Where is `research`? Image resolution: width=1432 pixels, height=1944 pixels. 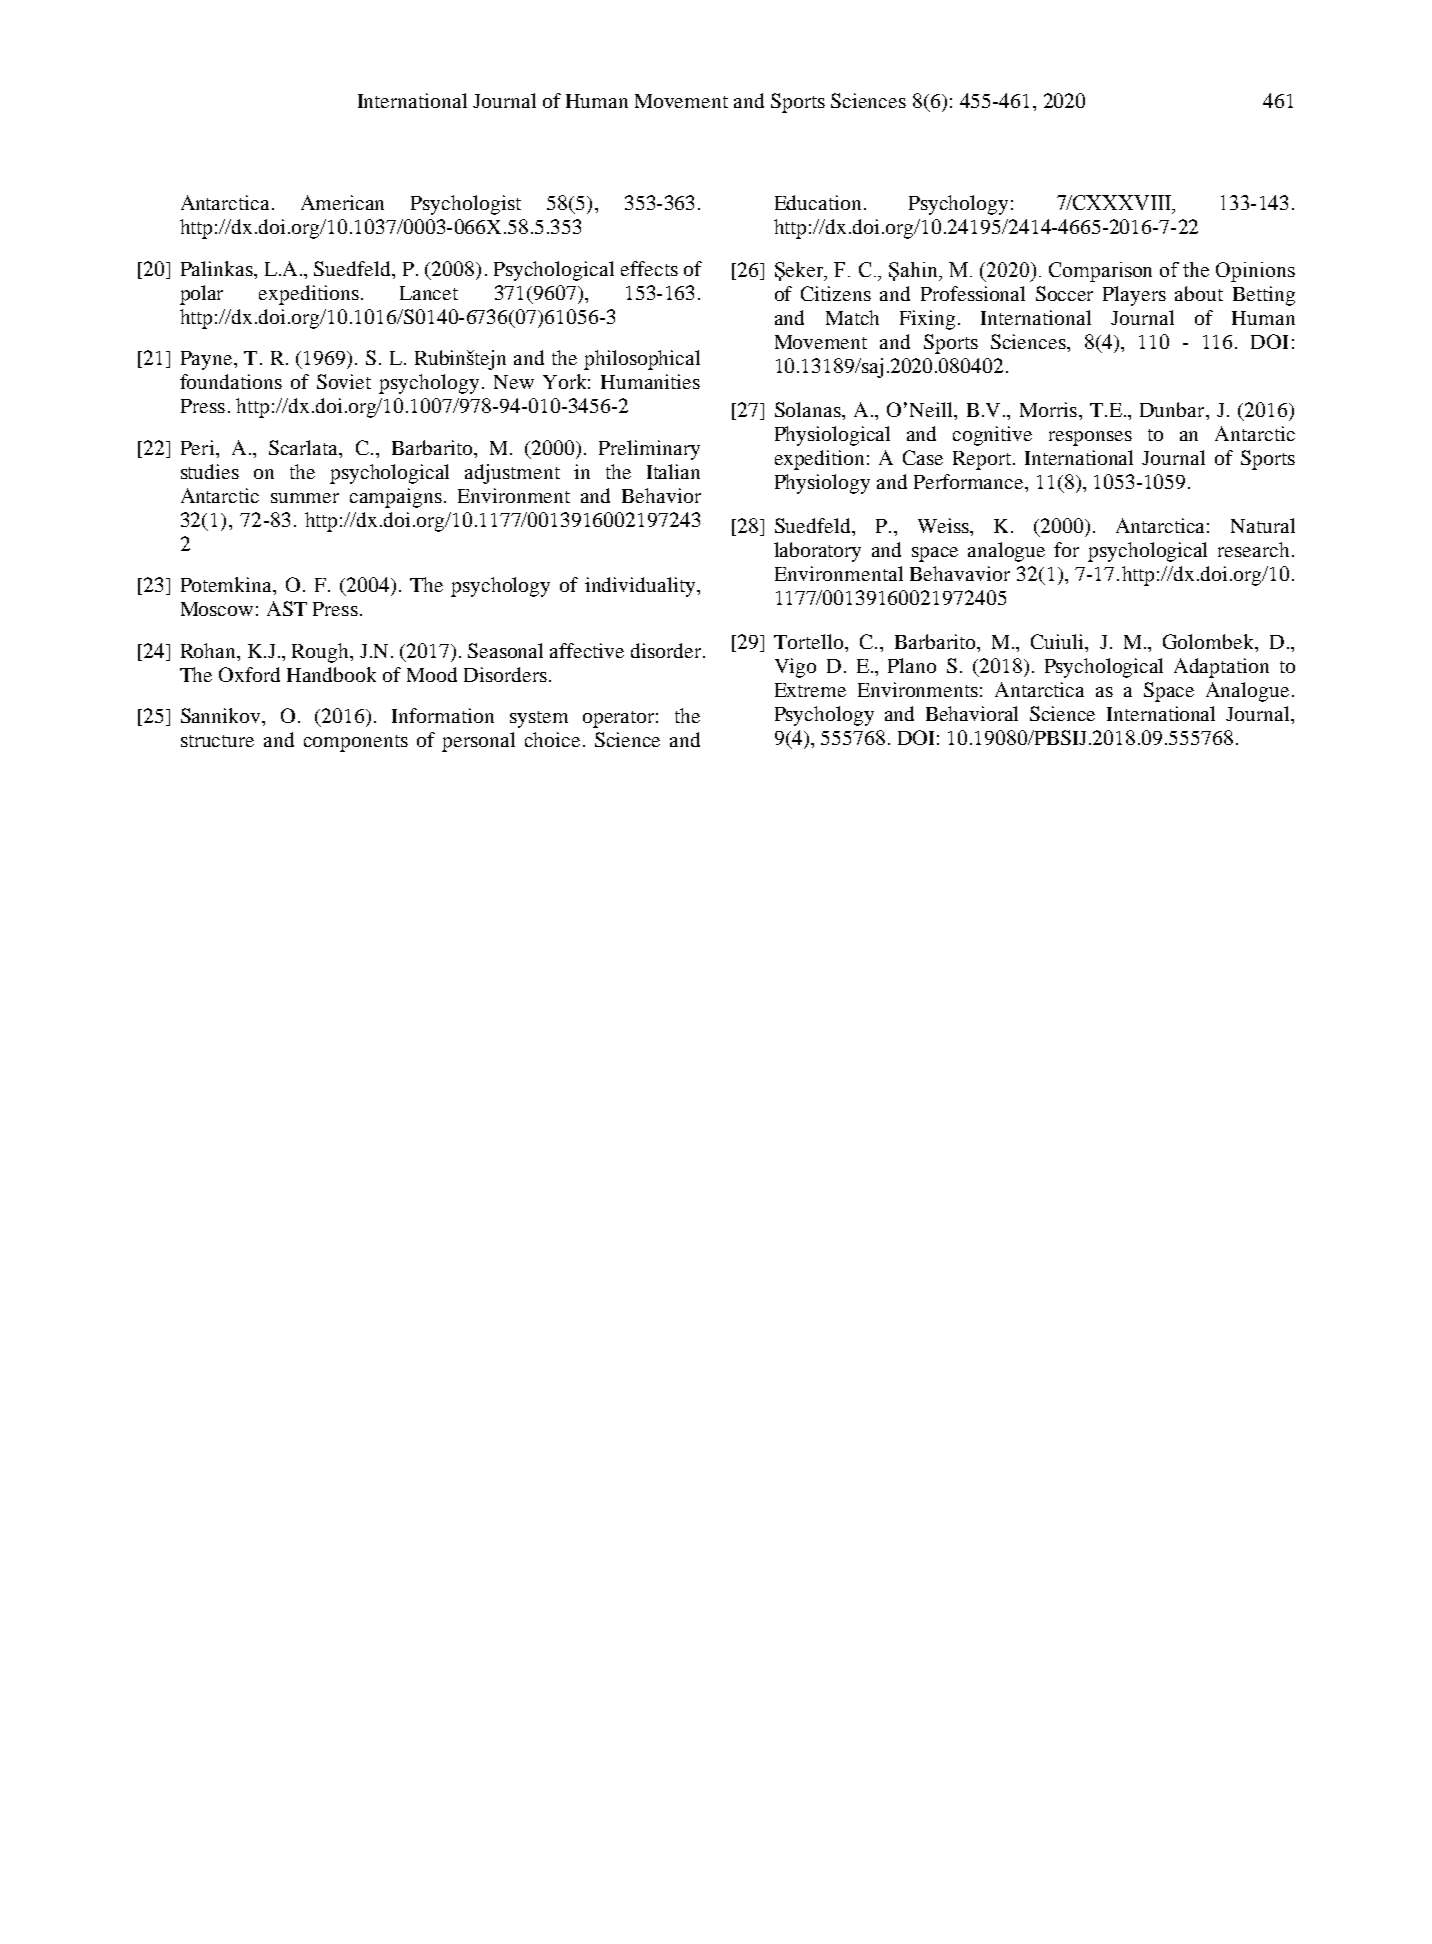
research is located at coordinates (1253, 549).
